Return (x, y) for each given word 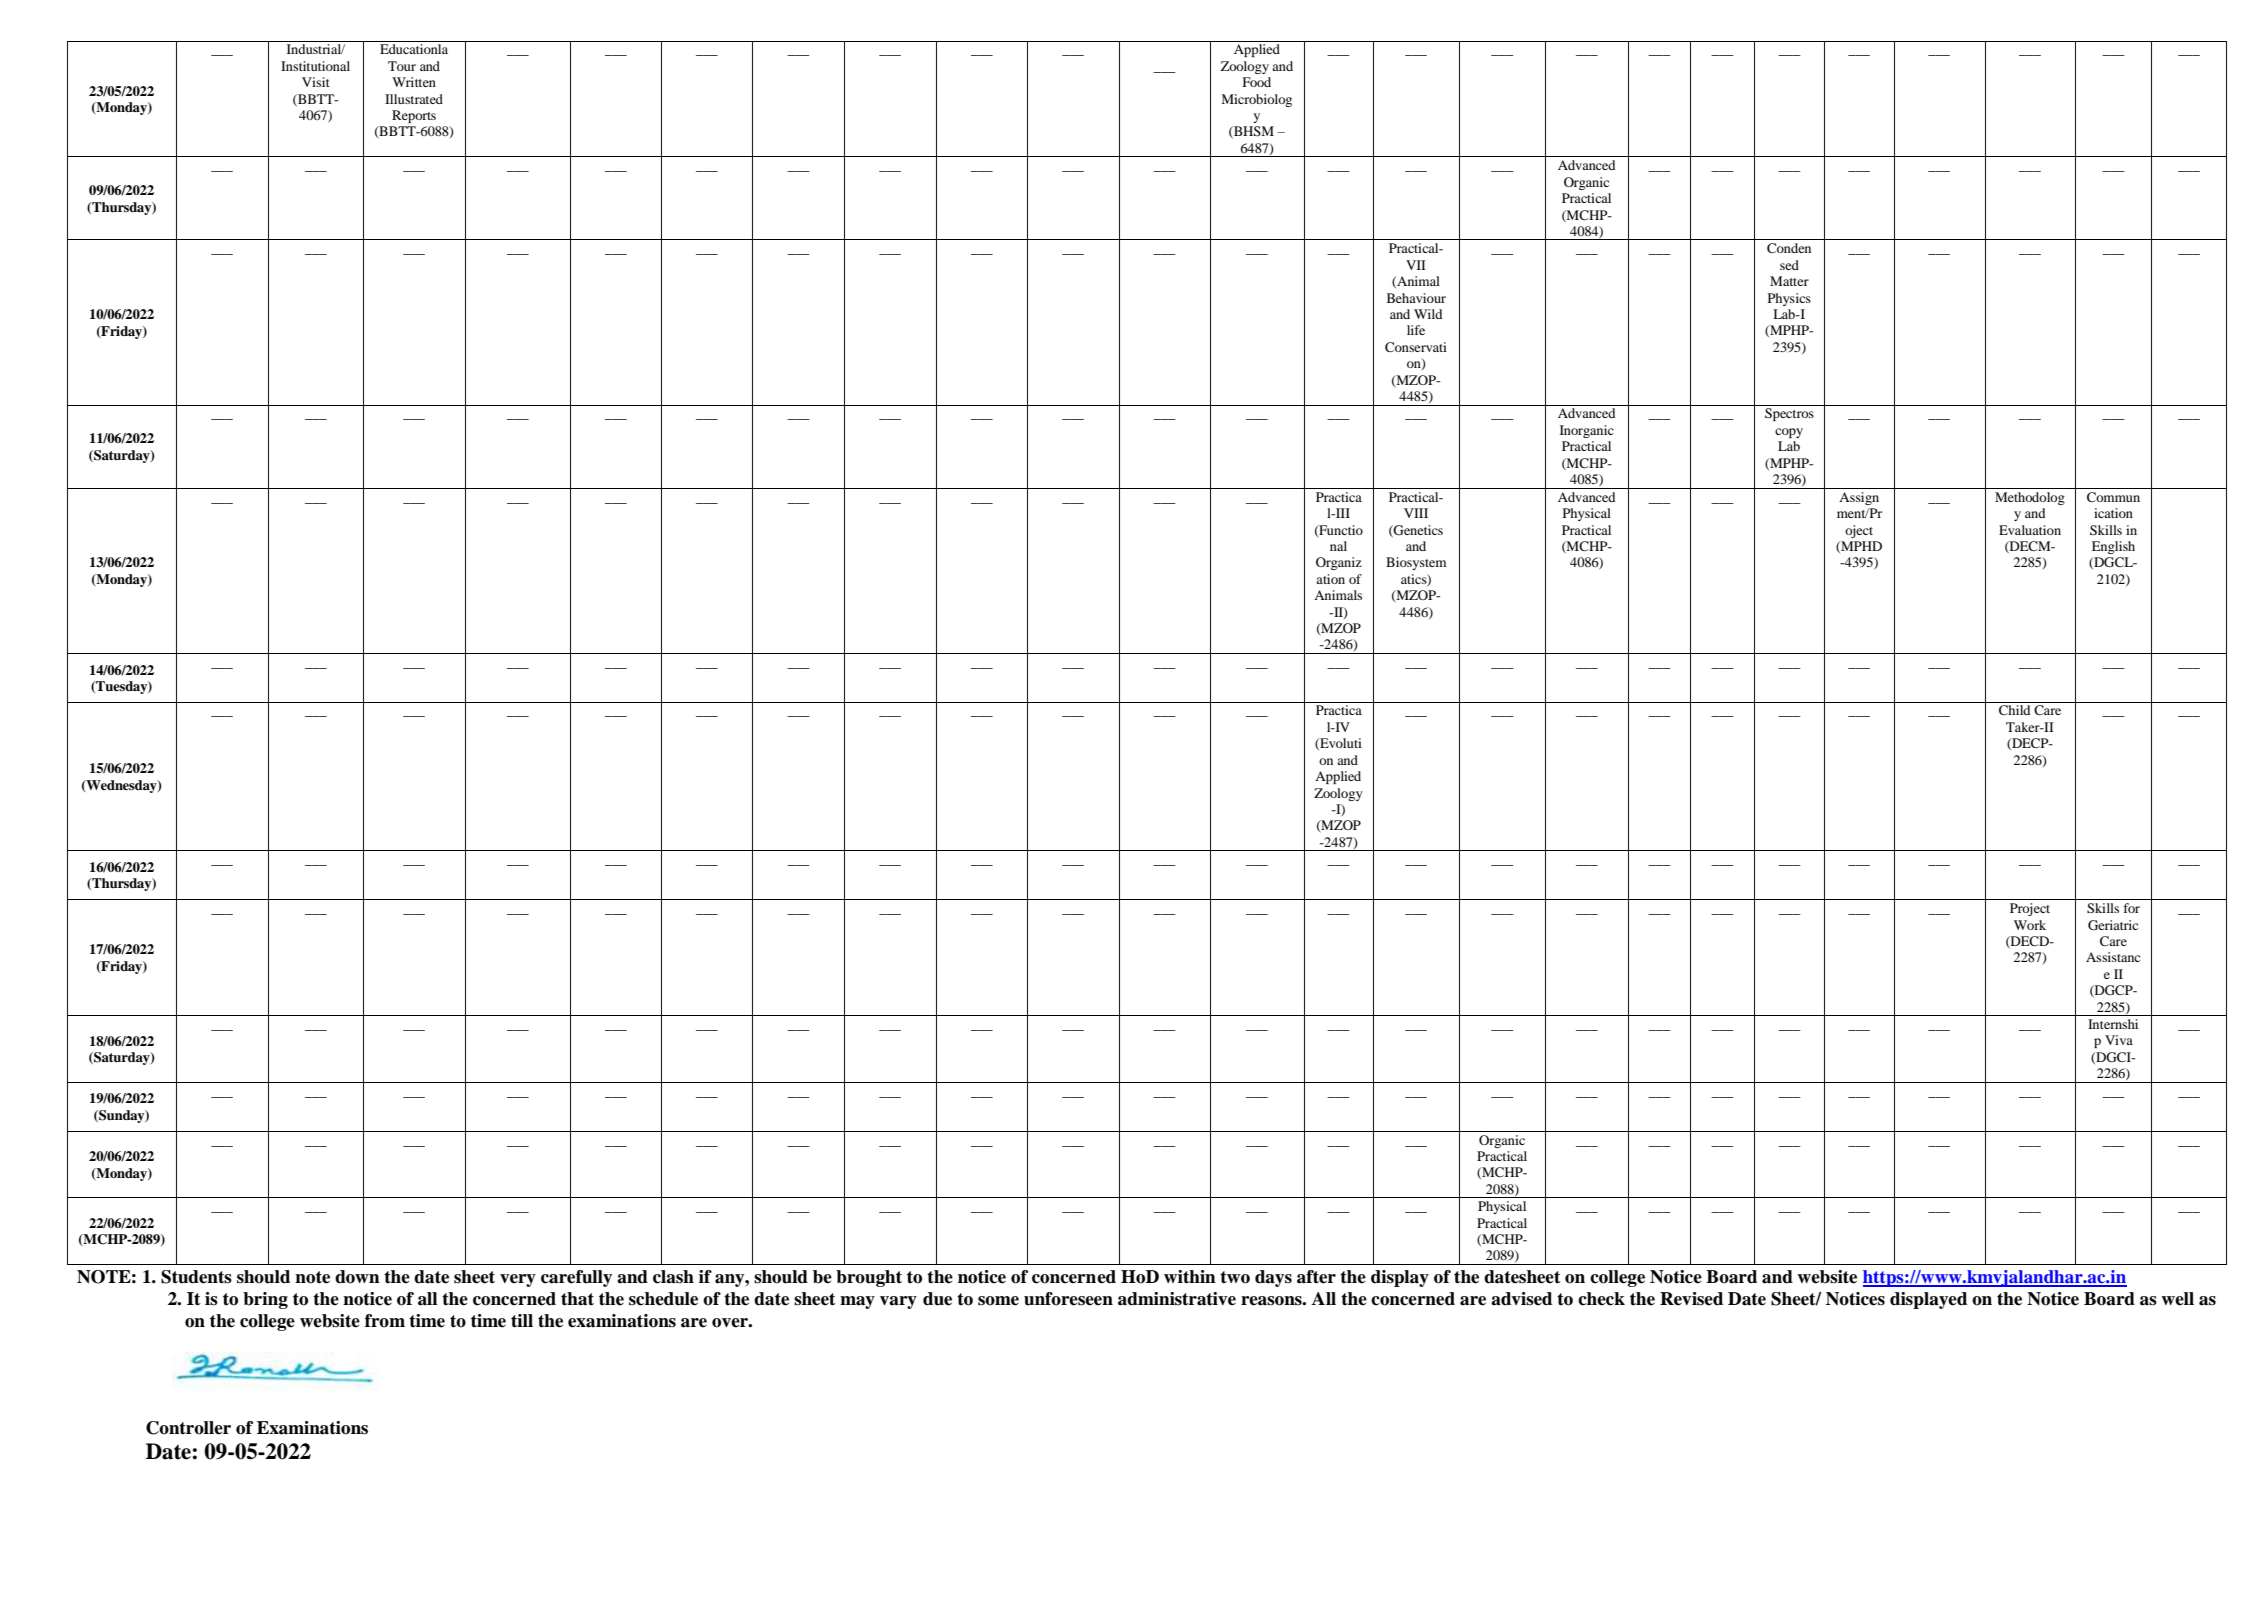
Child (2014, 710)
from (385, 1321)
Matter (1789, 281)
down (357, 1277)
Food (1256, 82)
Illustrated (414, 99)
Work (2030, 925)
